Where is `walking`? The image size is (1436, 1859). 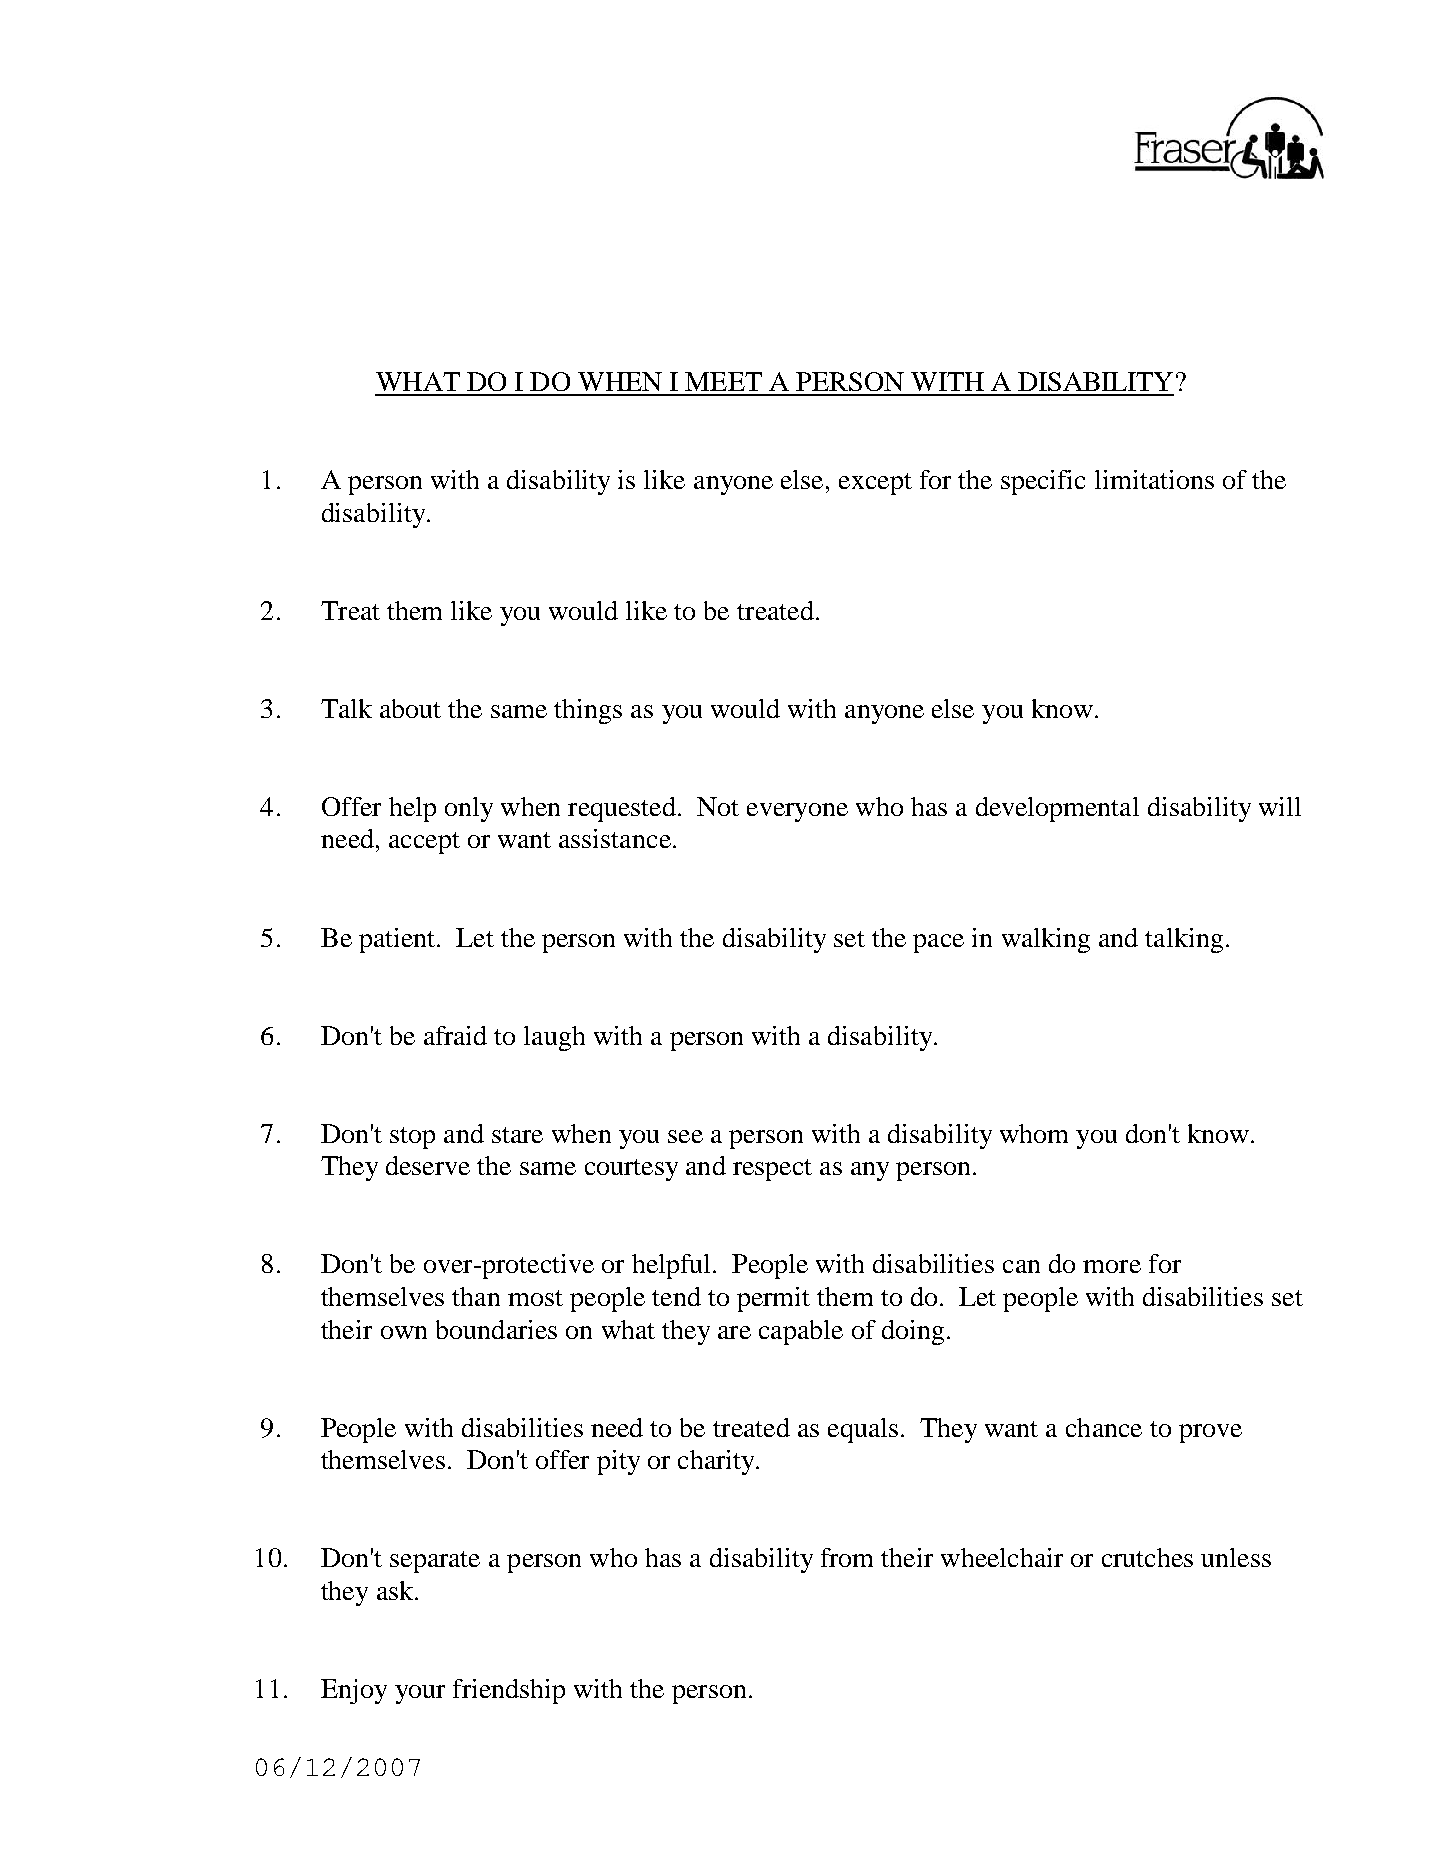 walking is located at coordinates (1046, 940).
